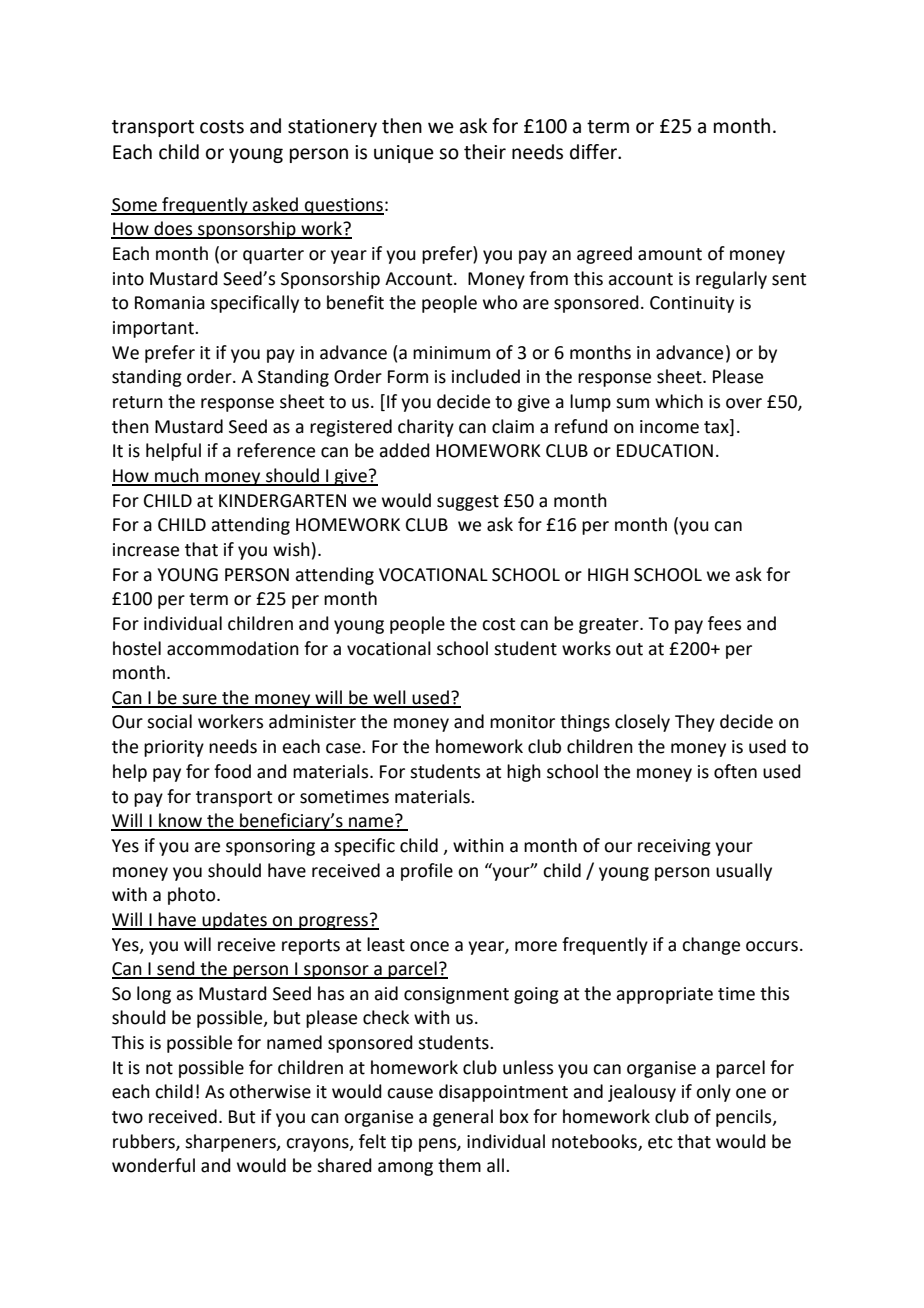  What do you see at coordinates (724, 623) in the screenshot?
I see `fees` at bounding box center [724, 623].
